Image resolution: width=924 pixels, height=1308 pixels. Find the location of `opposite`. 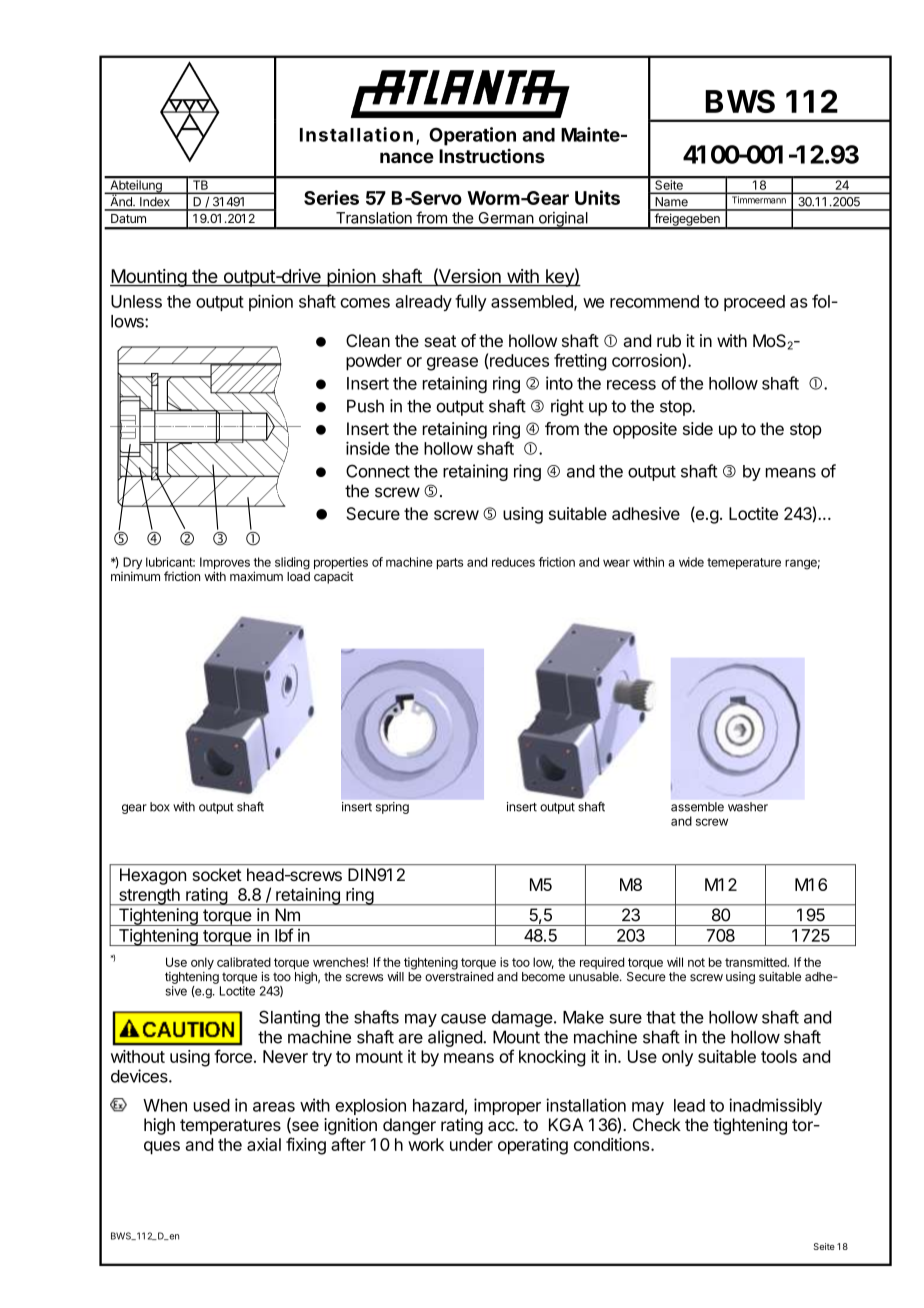

opposite is located at coordinates (645, 430).
